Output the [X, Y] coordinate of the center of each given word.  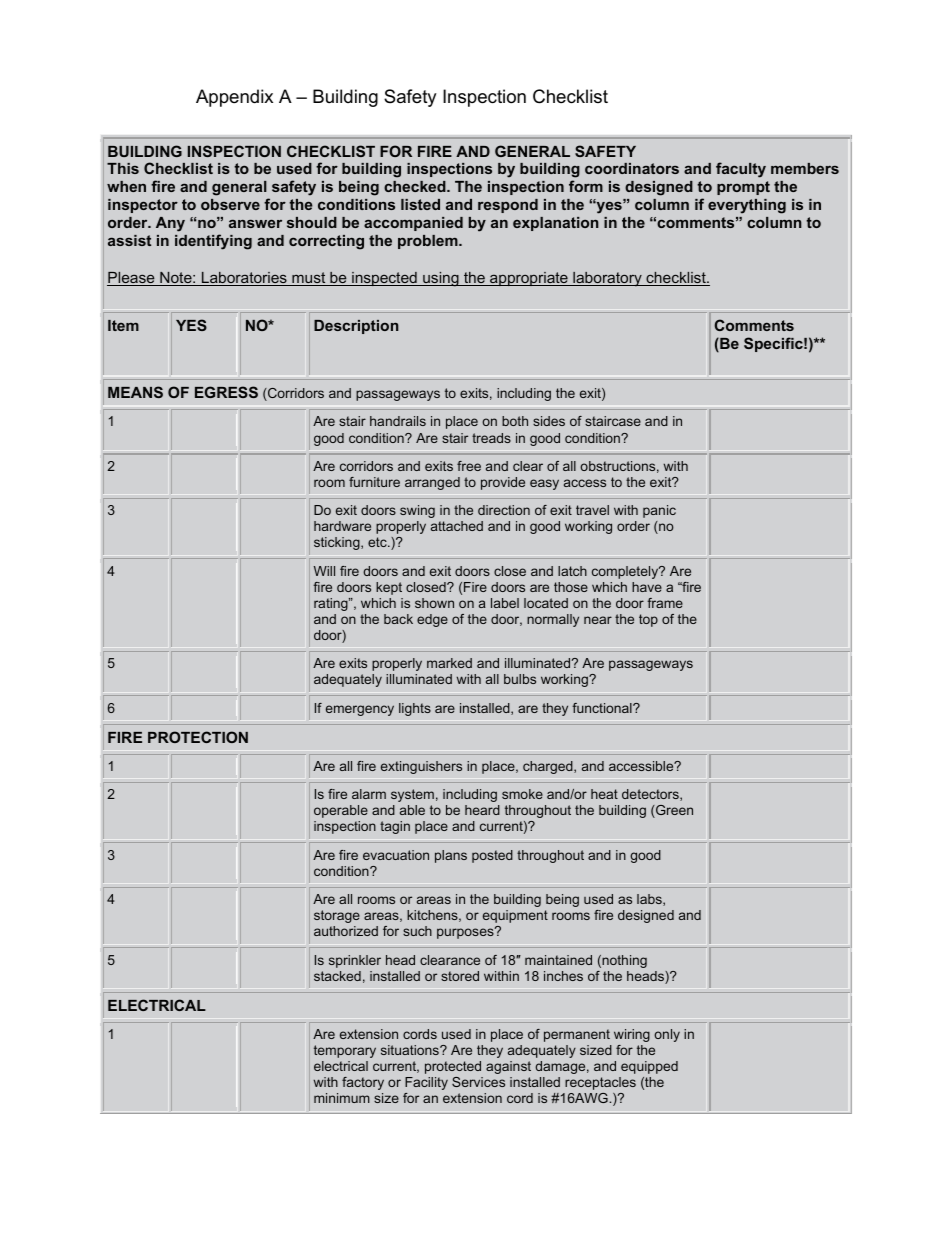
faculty [741, 170]
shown [434, 603]
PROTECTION [198, 737]
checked [416, 186]
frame [665, 603]
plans [451, 856]
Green [673, 811]
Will [324, 571]
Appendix [234, 98]
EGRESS [226, 392]
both [515, 421]
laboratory [607, 279]
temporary [345, 1051]
